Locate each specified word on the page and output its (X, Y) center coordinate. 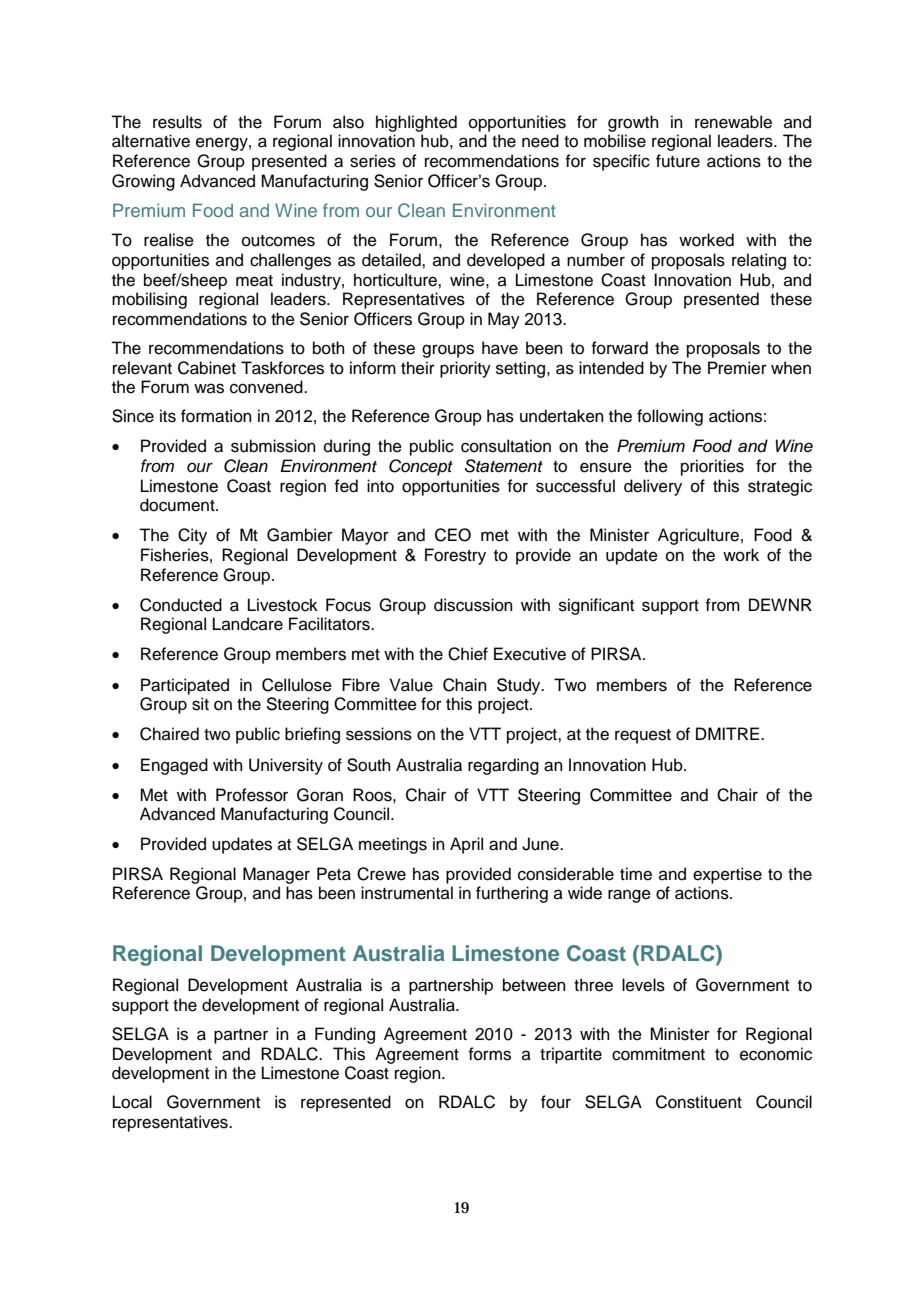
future (678, 161)
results (177, 122)
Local (132, 1102)
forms (489, 1054)
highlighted (416, 123)
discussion (473, 605)
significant (596, 606)
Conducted (181, 605)
